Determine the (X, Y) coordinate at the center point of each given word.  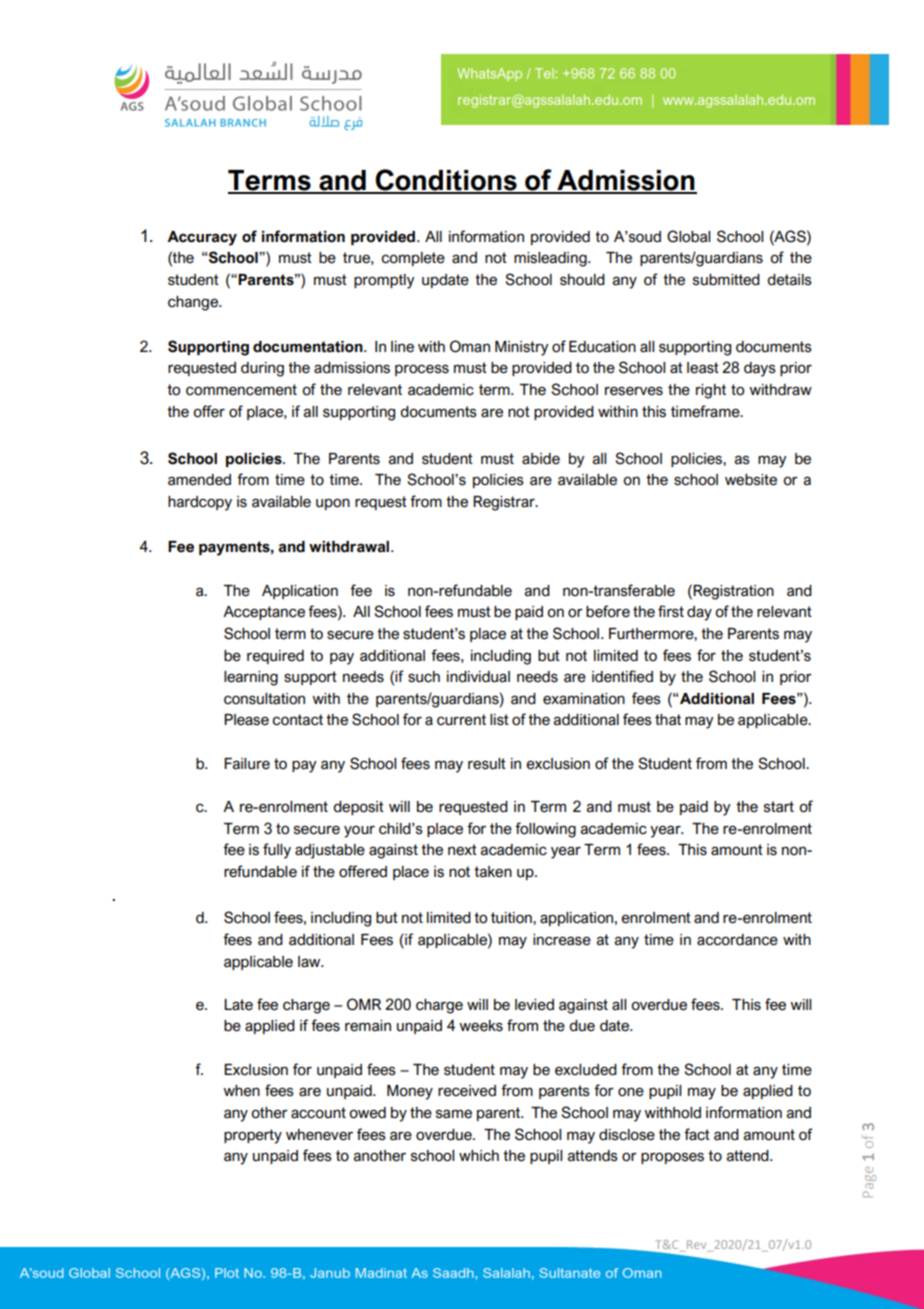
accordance (737, 940)
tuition (512, 918)
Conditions (446, 181)
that (668, 720)
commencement (241, 390)
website (751, 480)
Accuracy (202, 238)
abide (541, 459)
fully (277, 851)
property (253, 1136)
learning (251, 678)
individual (478, 677)
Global (688, 236)
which (479, 1156)
